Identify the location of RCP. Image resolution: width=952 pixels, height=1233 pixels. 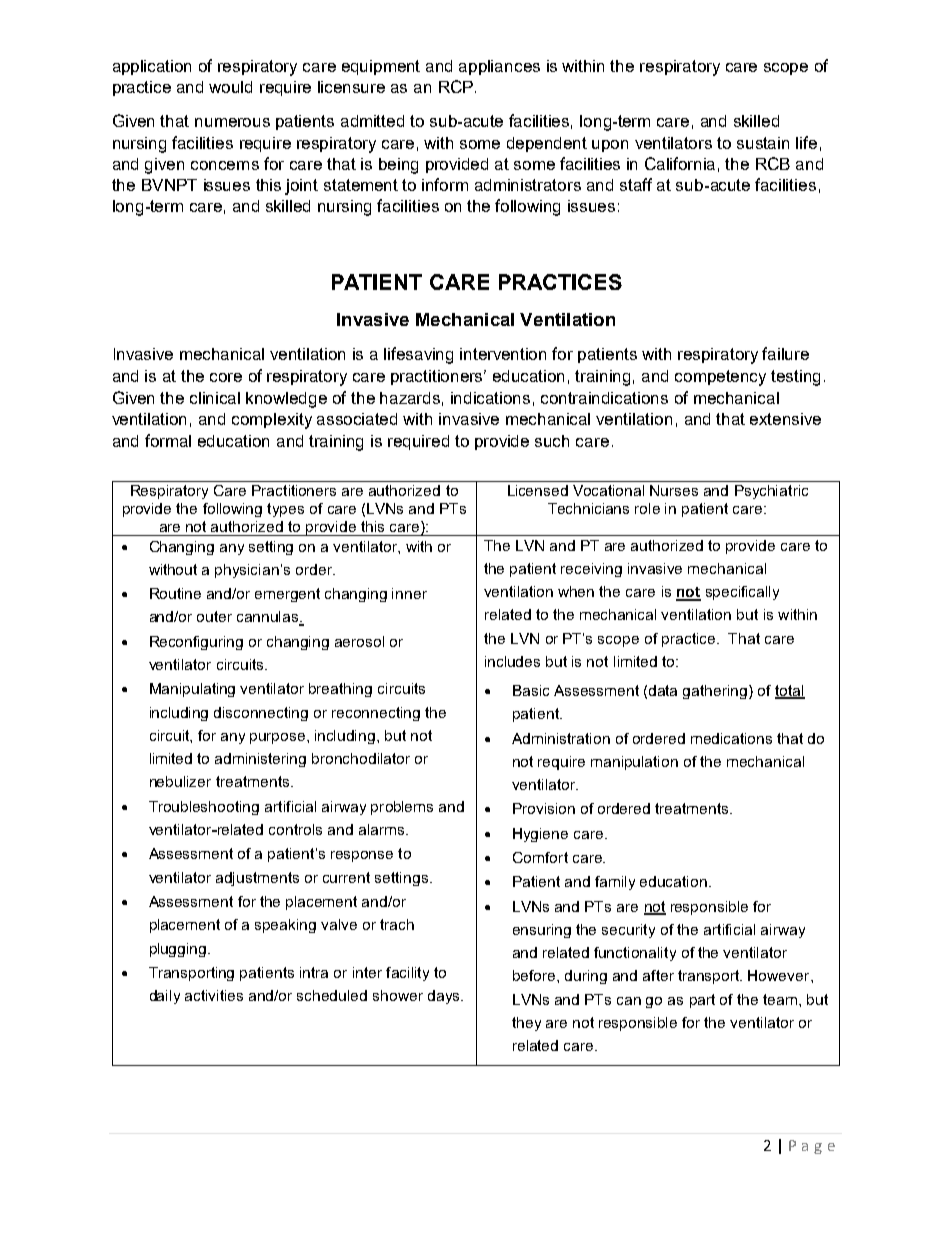
(456, 86).
